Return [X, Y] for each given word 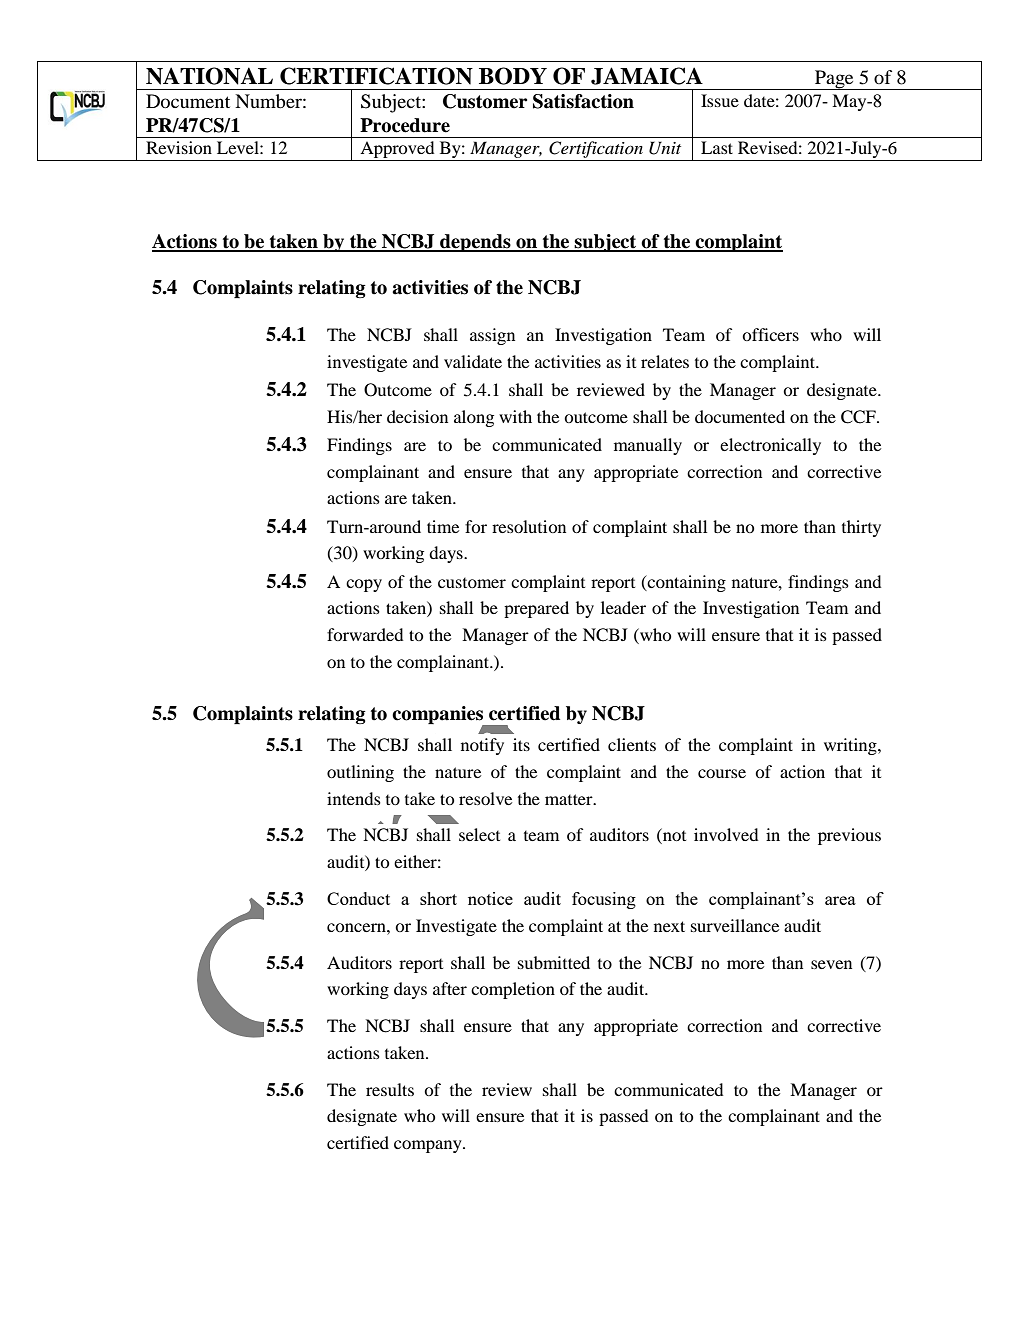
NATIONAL [209, 76]
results [390, 1089]
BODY [513, 76]
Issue [720, 100]
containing [686, 583]
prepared [536, 609]
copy [364, 585]
